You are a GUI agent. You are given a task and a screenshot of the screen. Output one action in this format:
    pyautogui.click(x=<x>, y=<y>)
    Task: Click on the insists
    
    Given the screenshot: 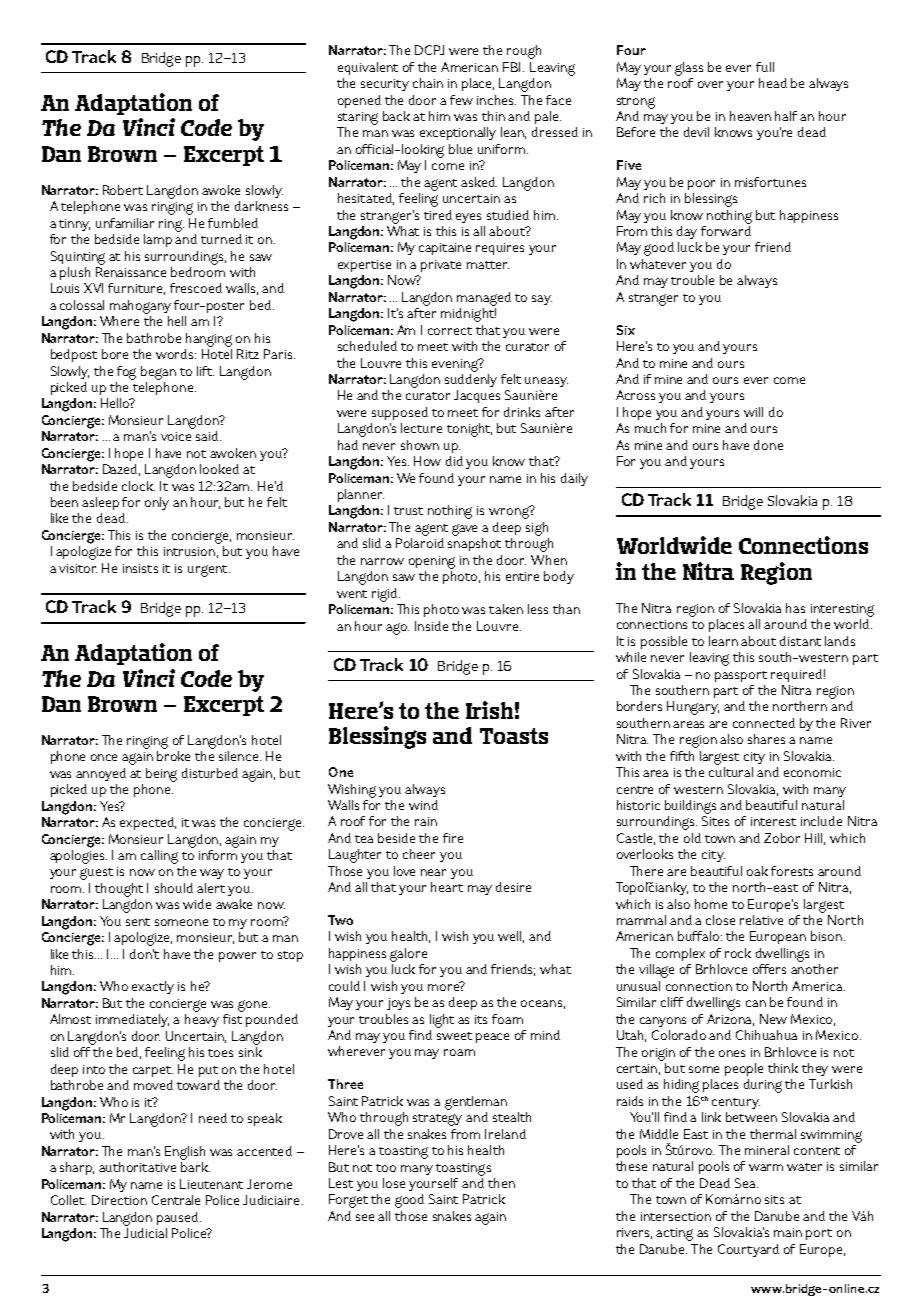 What is the action you would take?
    pyautogui.click(x=140, y=568)
